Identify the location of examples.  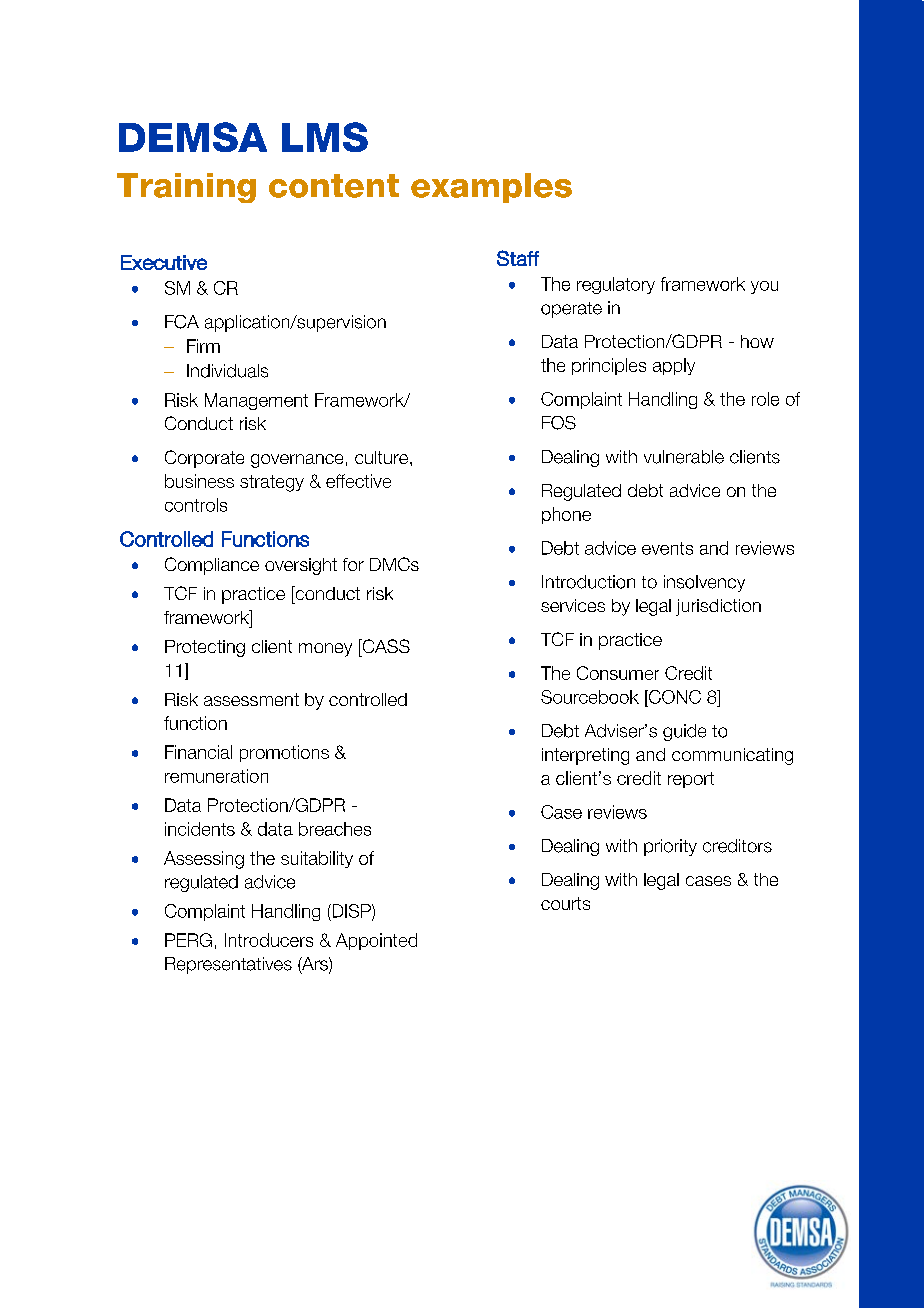
(491, 188).
